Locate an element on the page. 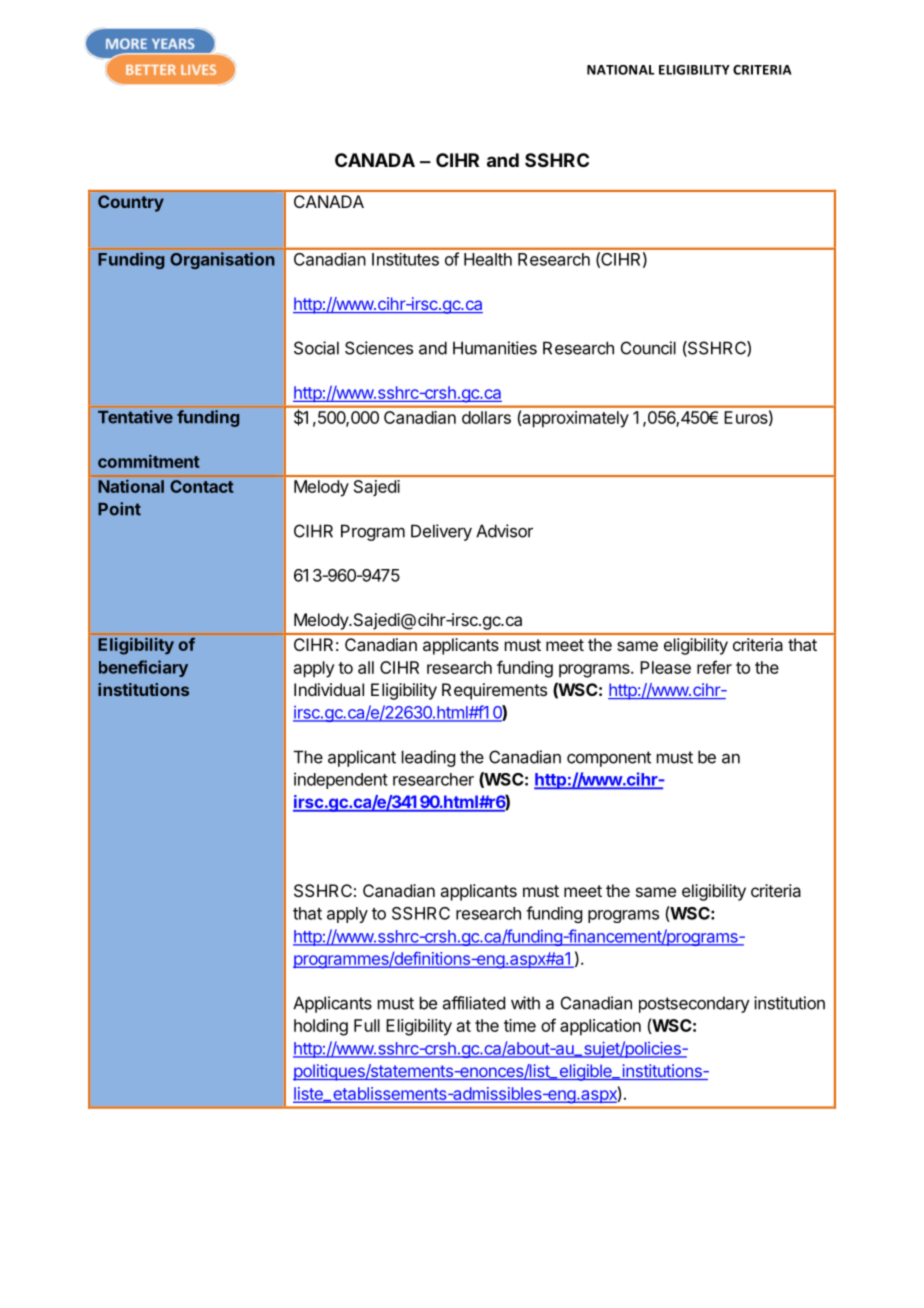 The image size is (924, 1308). Institutes is located at coordinates (405, 259).
